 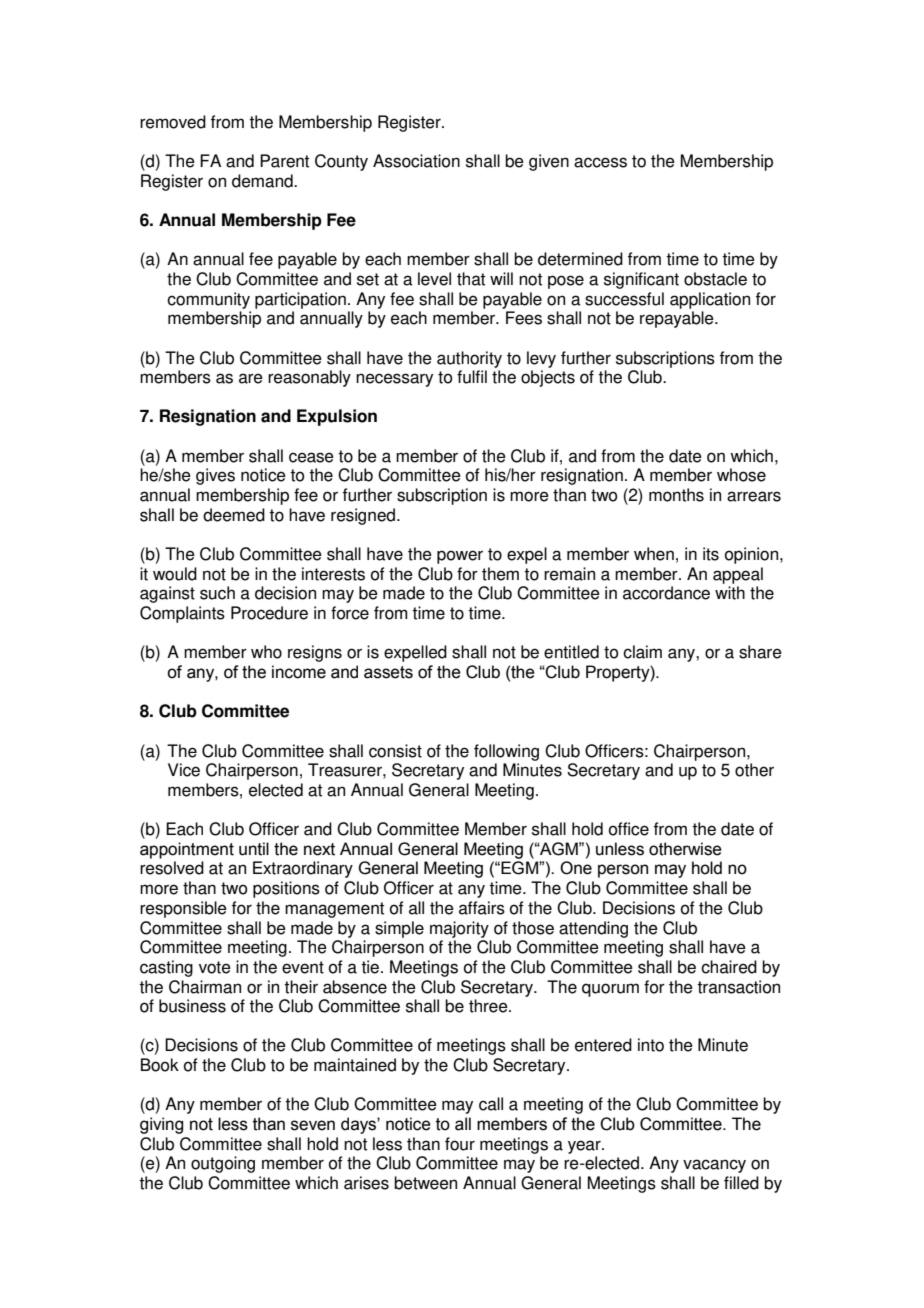 I want to click on outgoing, so click(x=223, y=1164).
